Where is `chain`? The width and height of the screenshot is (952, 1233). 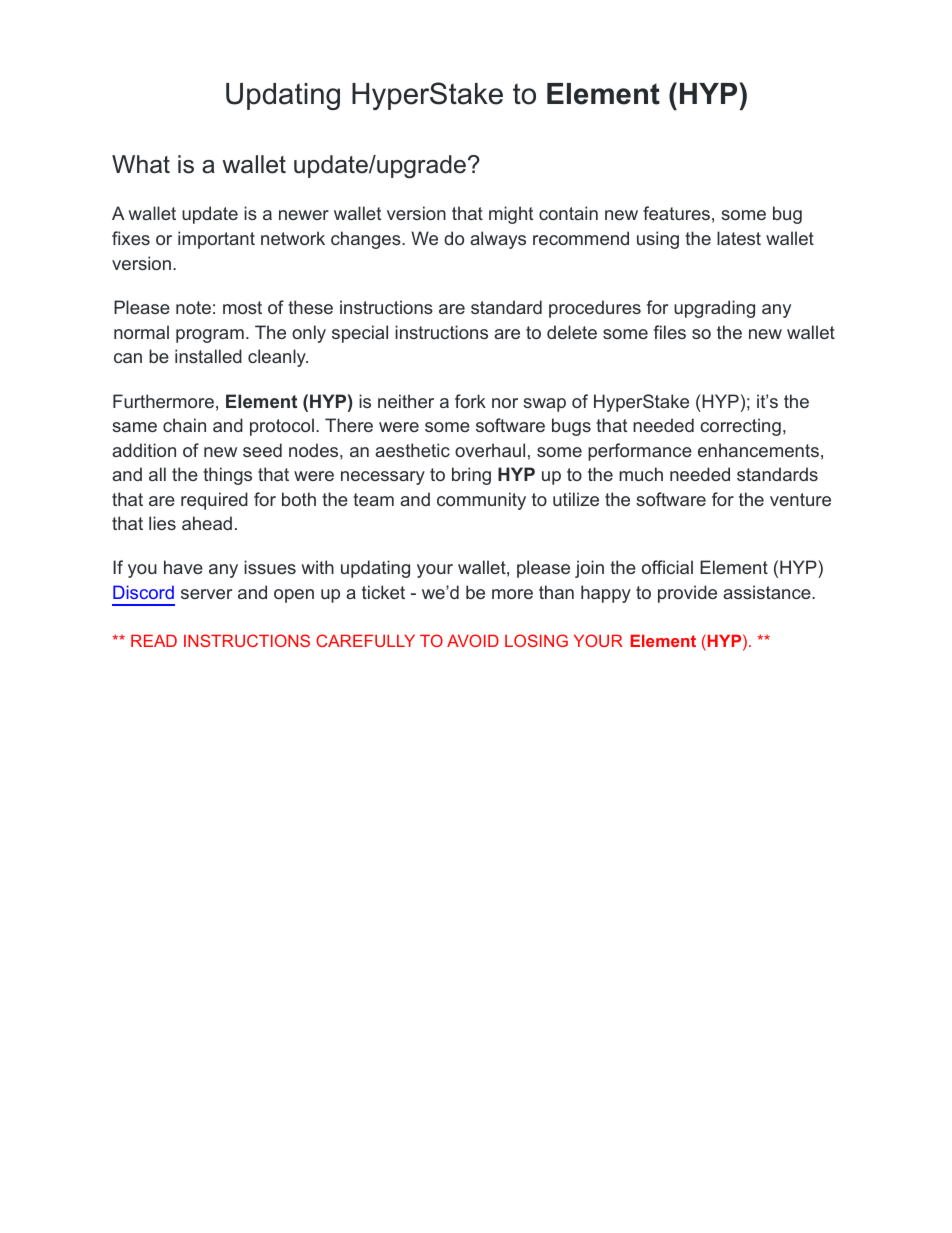
chain is located at coordinates (184, 425).
